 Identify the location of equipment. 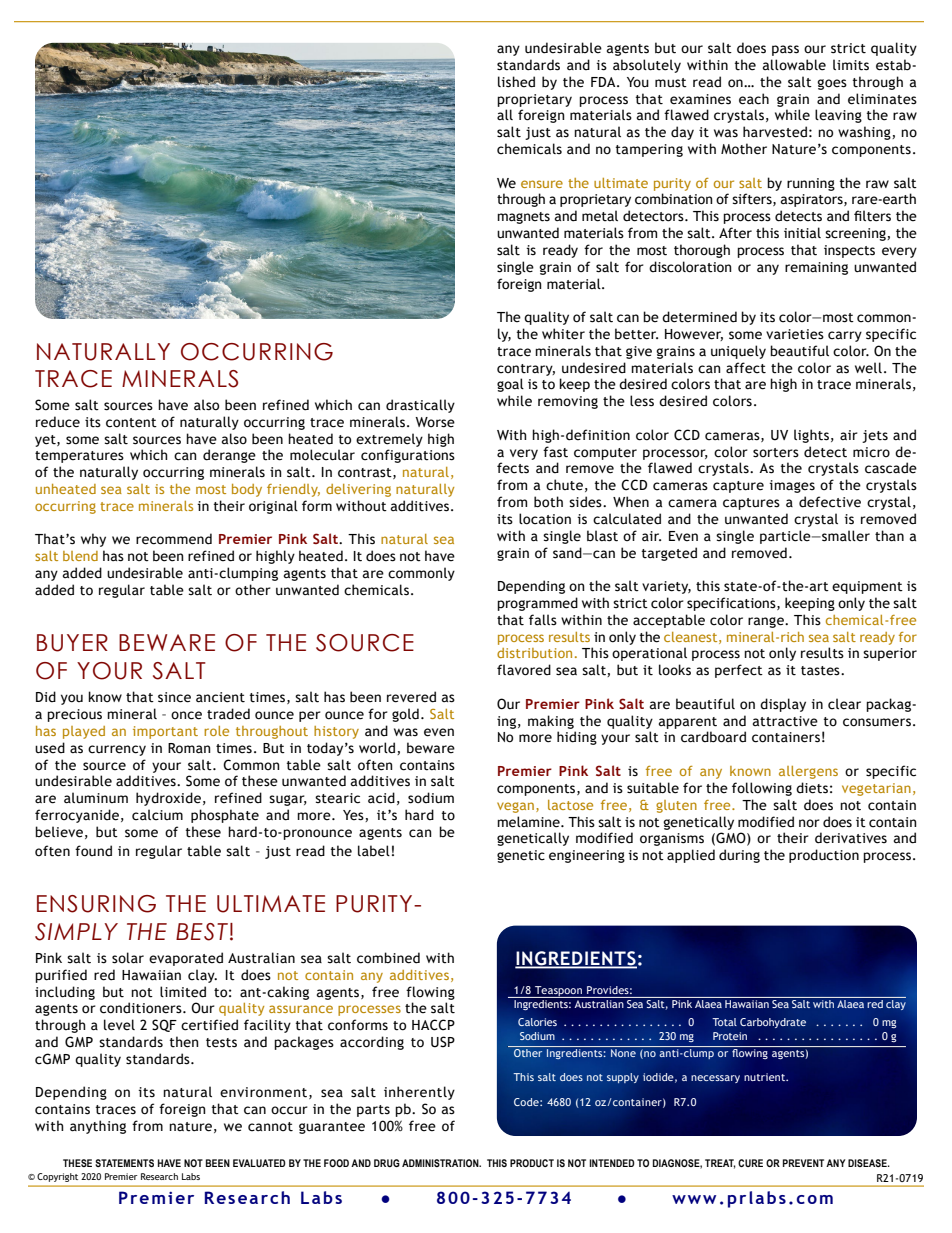
(867, 587).
